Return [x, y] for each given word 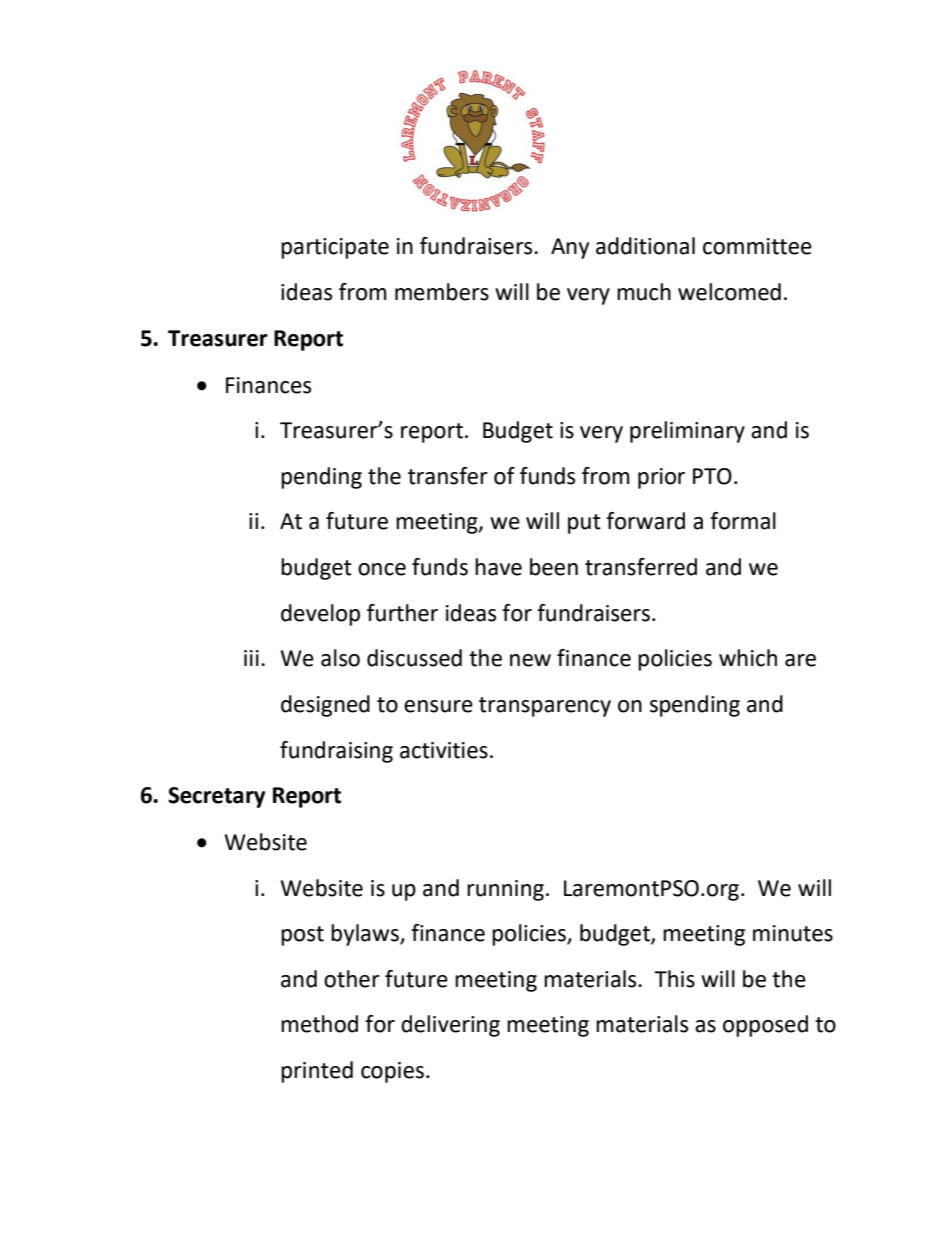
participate [335, 248]
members [442, 292]
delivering [450, 1026]
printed [317, 1072]
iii [251, 658]
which [748, 658]
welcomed [729, 292]
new [530, 660]
